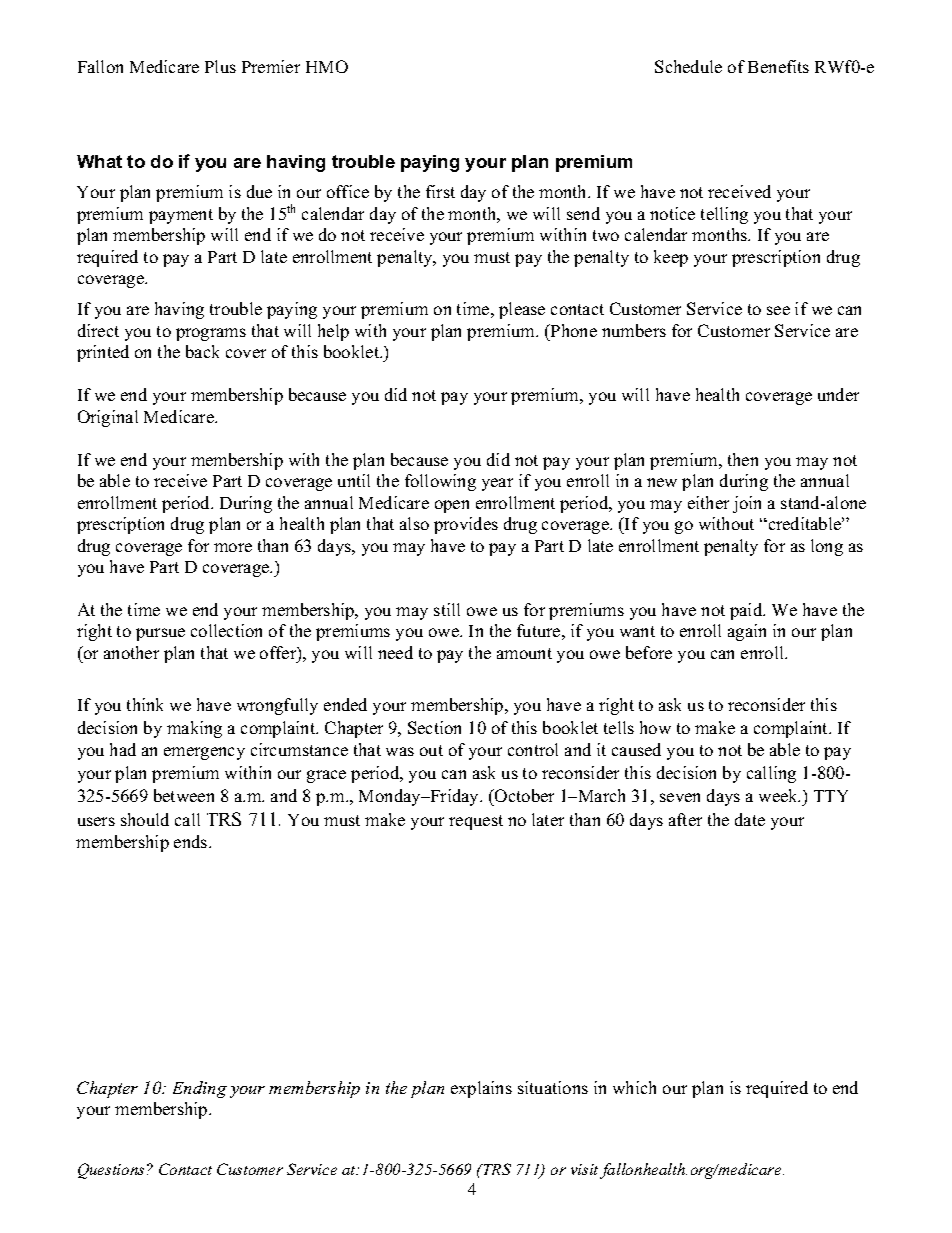 The width and height of the page is (952, 1233). Describe the element at coordinates (200, 1089) in the page. I see `Ending` at that location.
